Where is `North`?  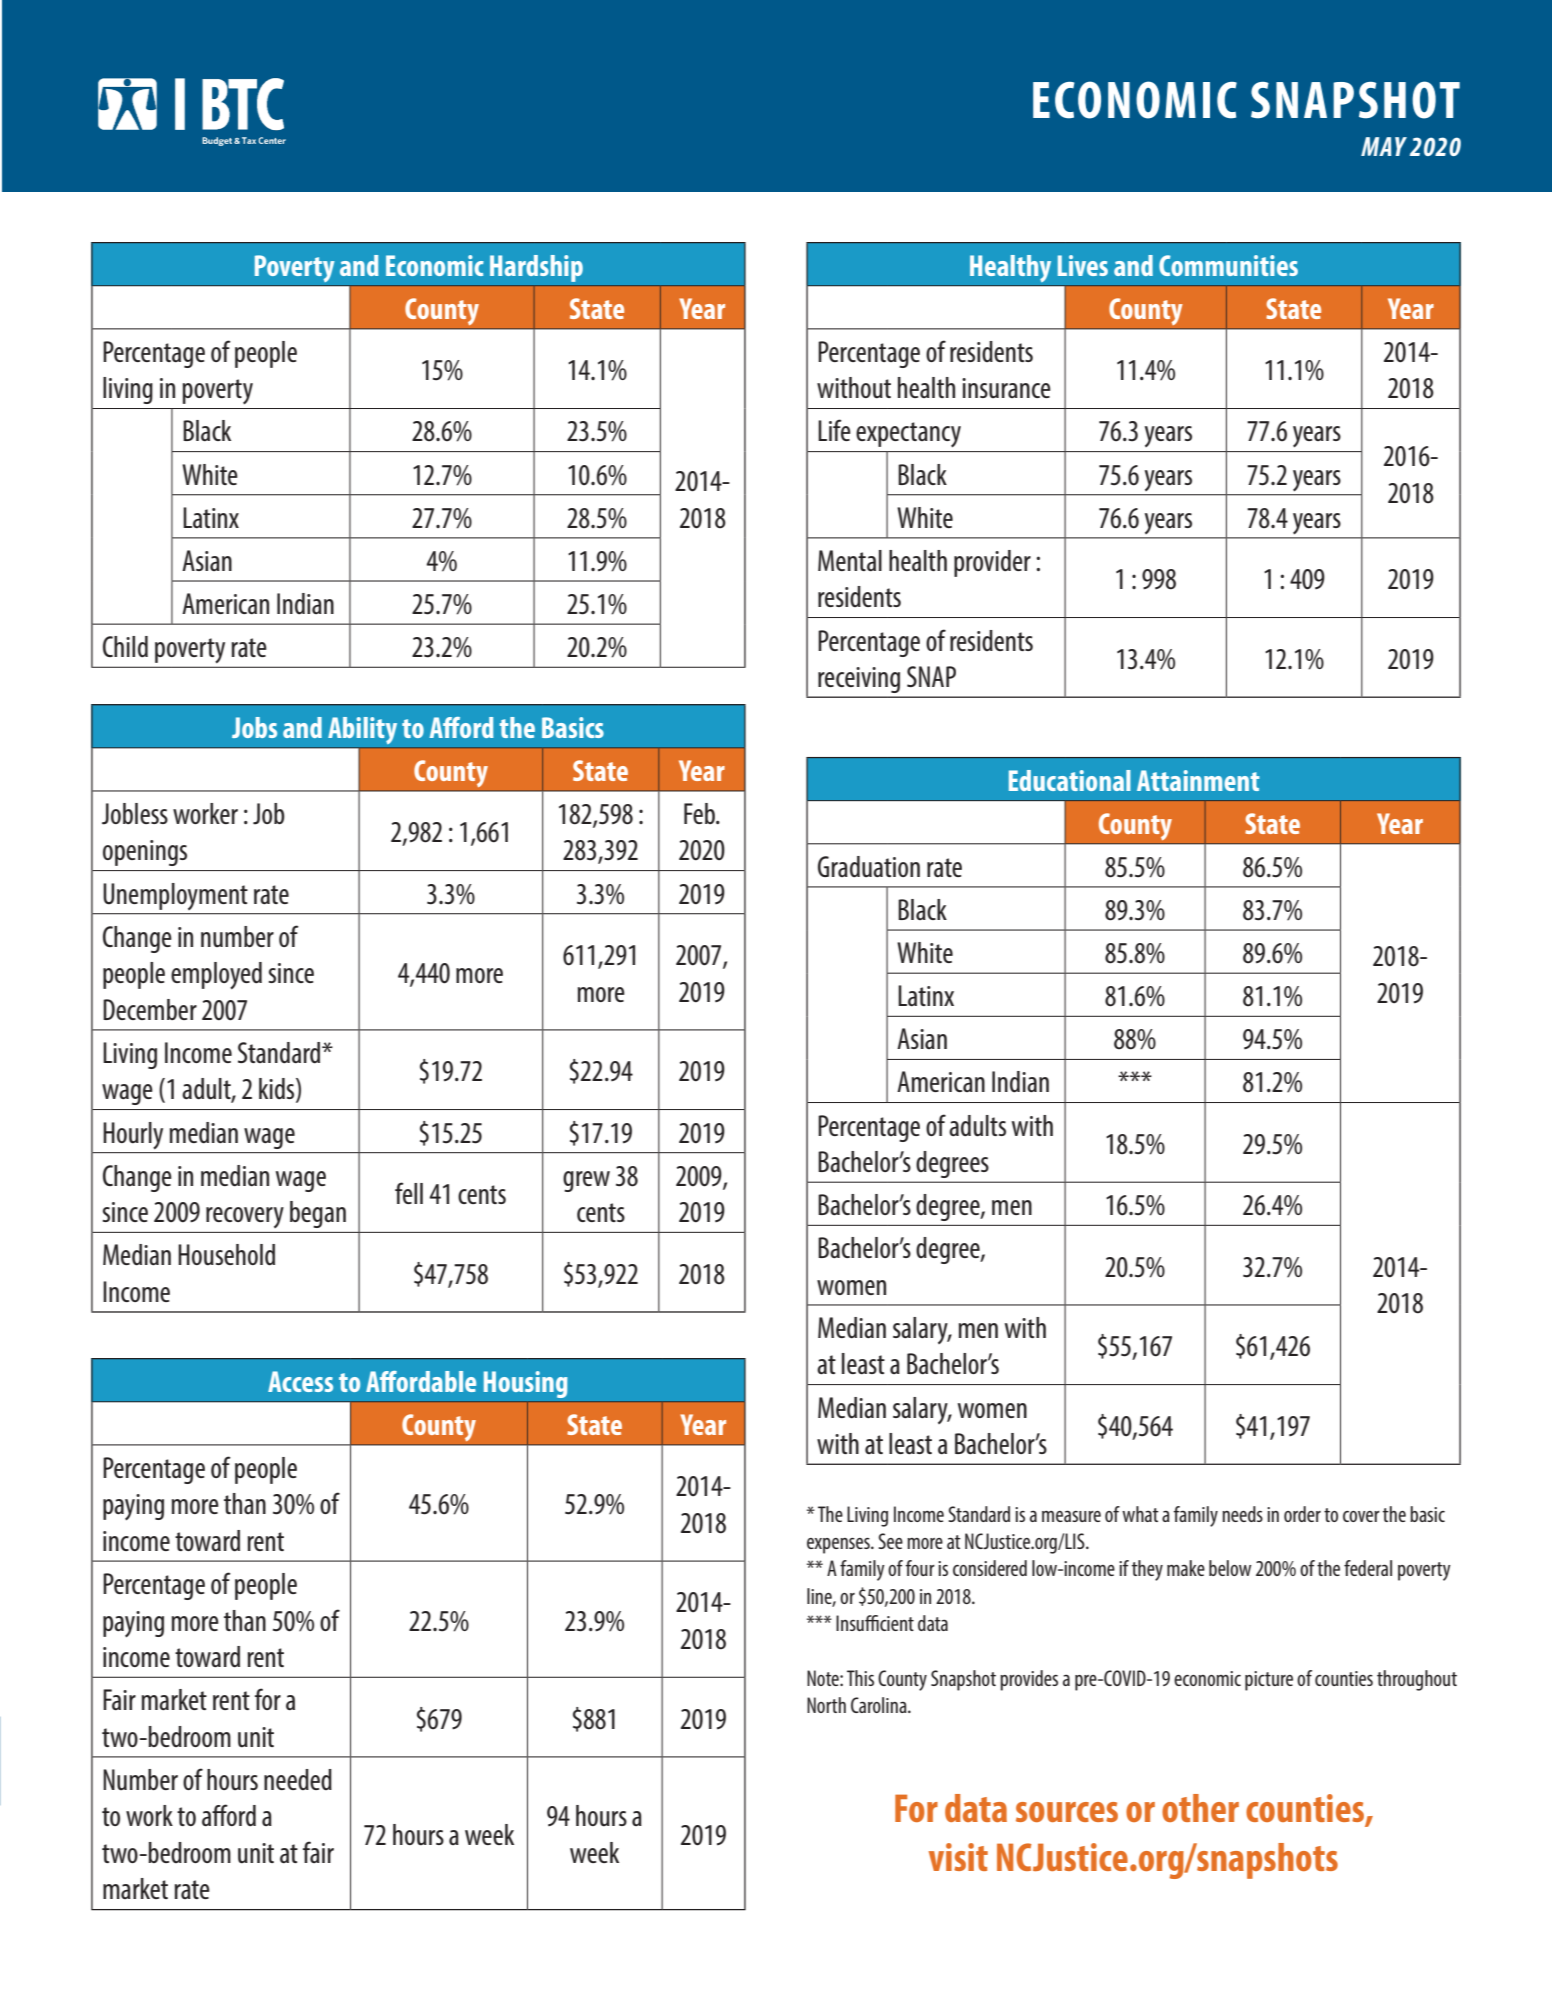 North is located at coordinates (826, 1705).
